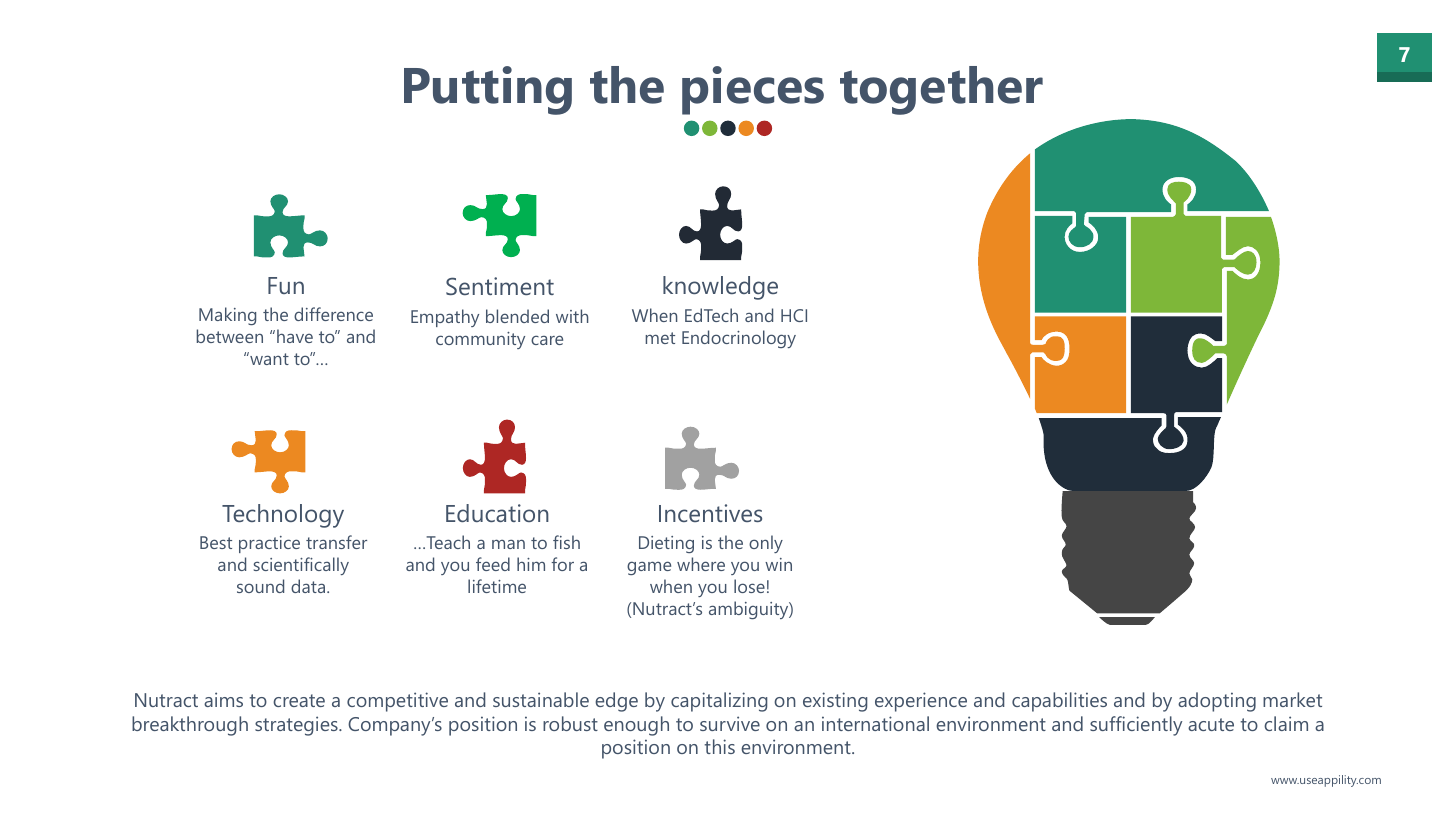 This image has height=819, width=1456. What do you see at coordinates (297, 726) in the image?
I see `strategies` at bounding box center [297, 726].
